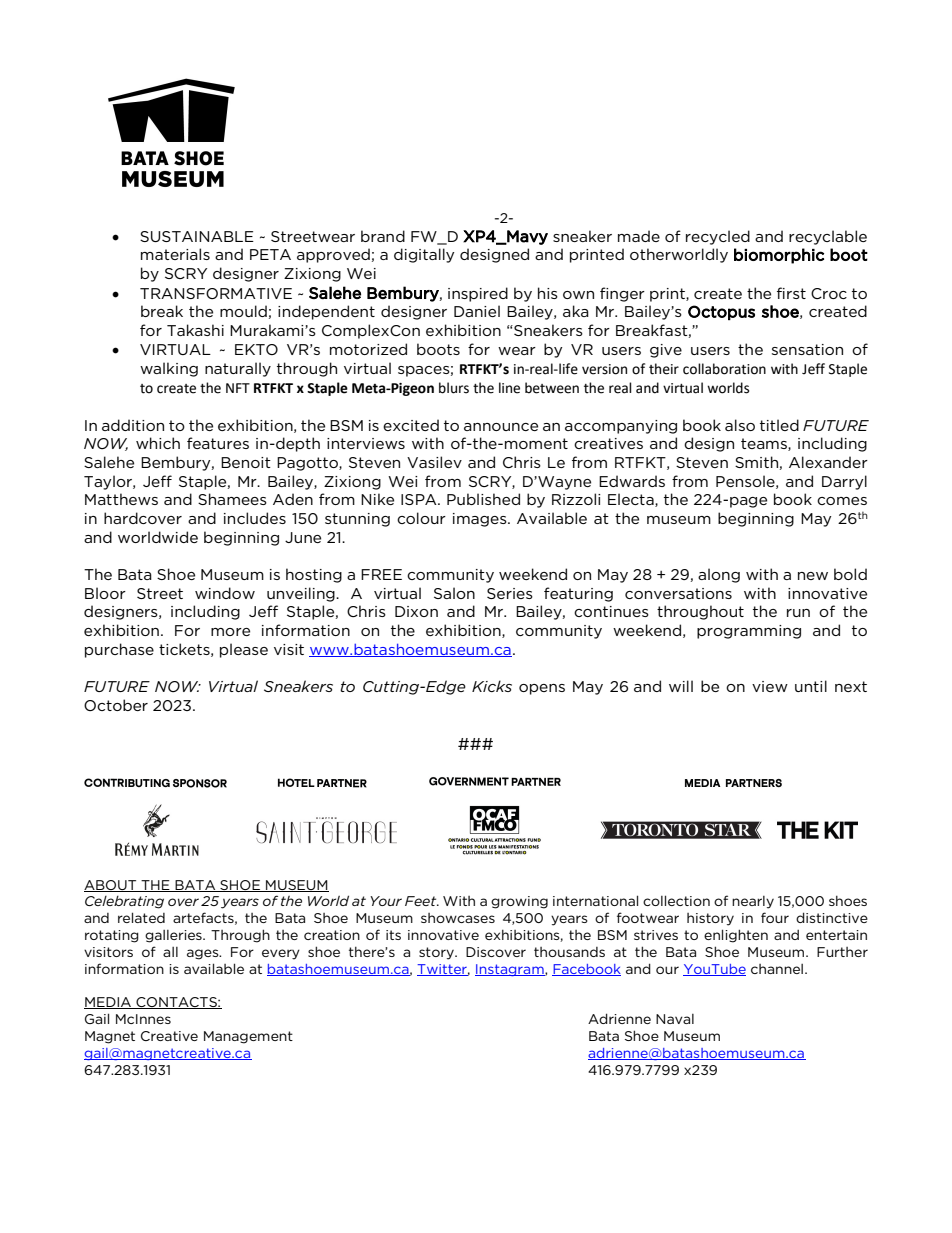 The width and height of the page is (952, 1233). I want to click on programming, so click(749, 632).
